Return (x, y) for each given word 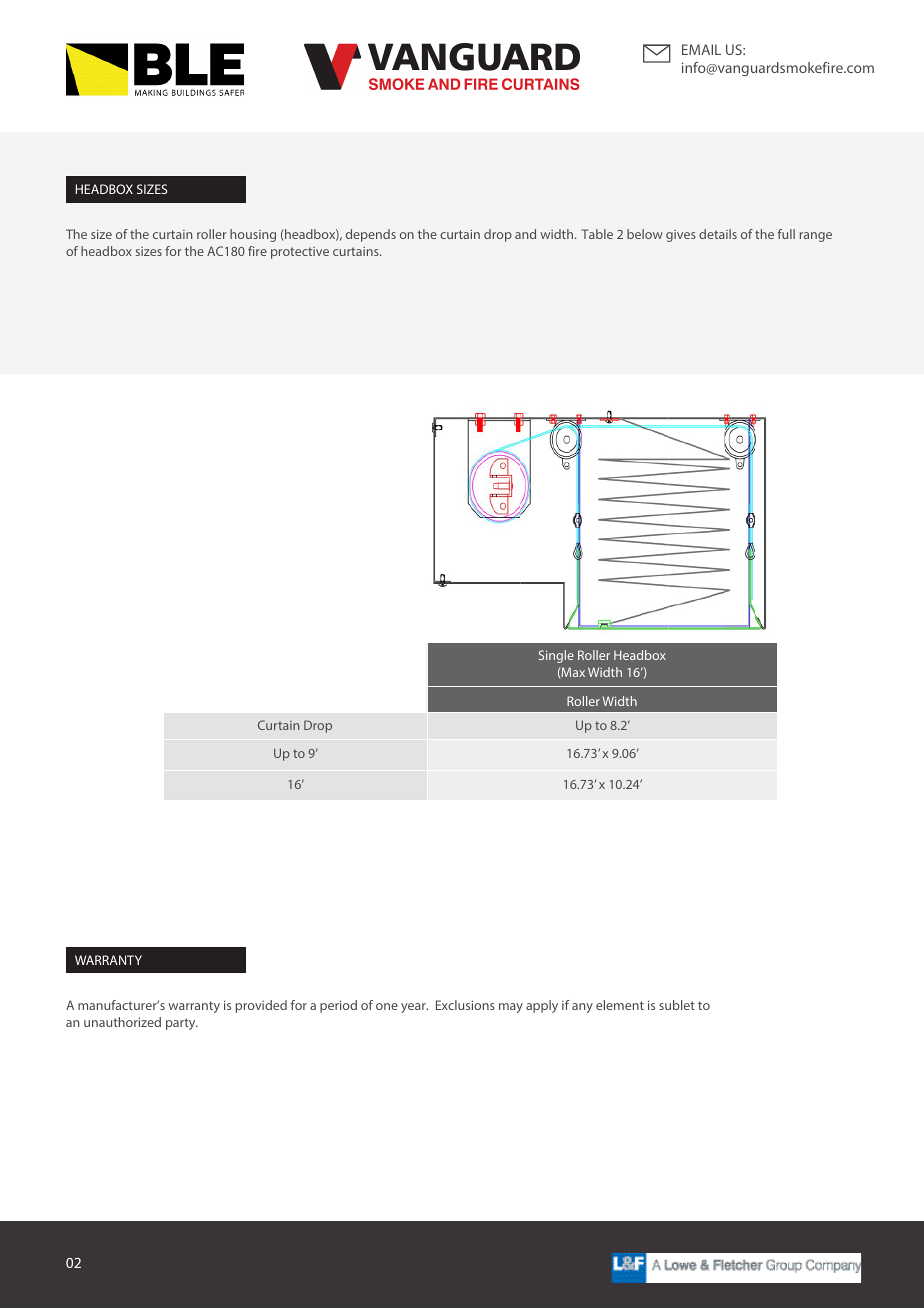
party (182, 1024)
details (718, 234)
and (525, 234)
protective (300, 253)
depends (371, 235)
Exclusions (465, 1005)
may (511, 1008)
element (620, 1005)
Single (556, 656)
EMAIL (701, 49)
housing (253, 235)
